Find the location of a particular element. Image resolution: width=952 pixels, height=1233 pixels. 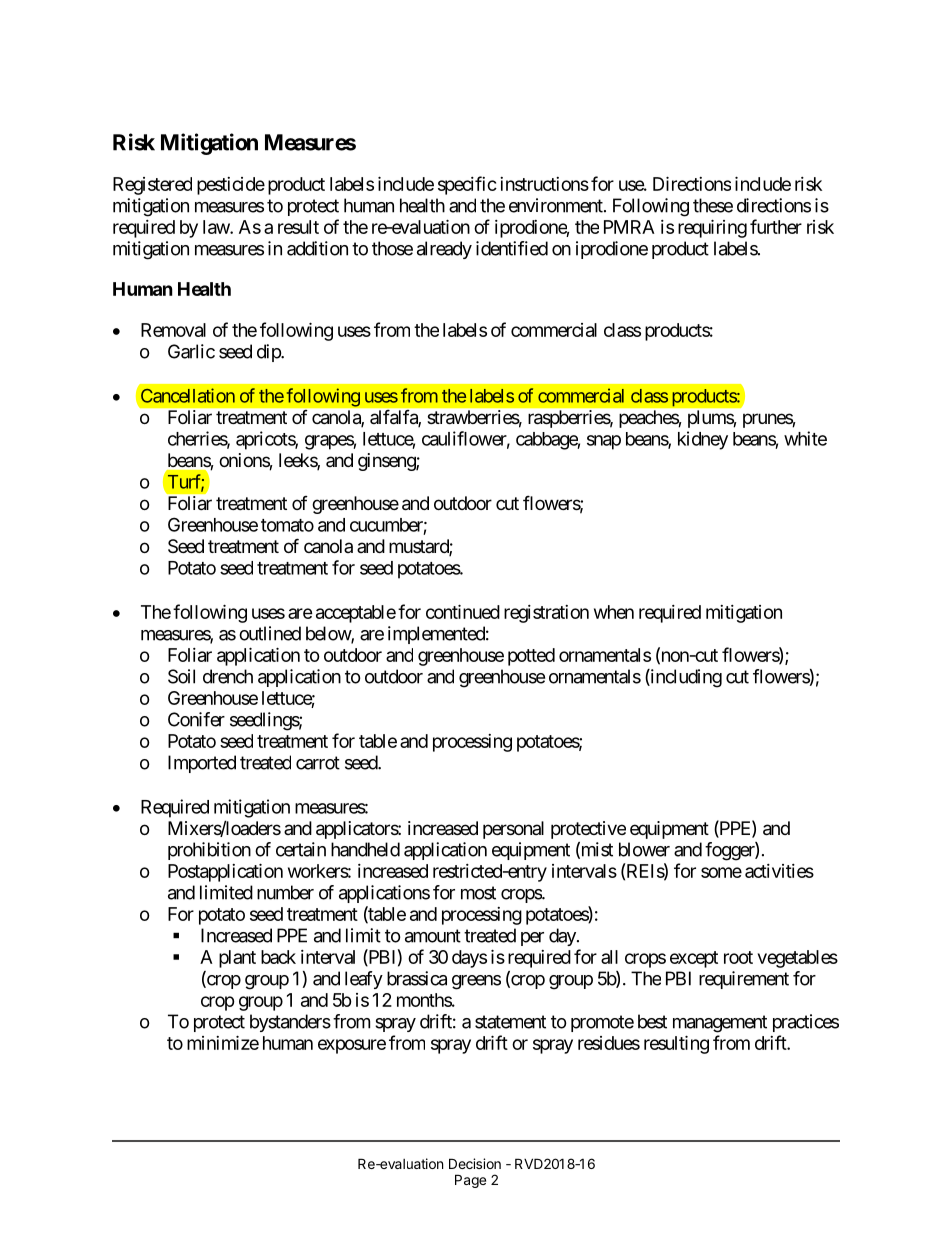

specific is located at coordinates (467, 185).
